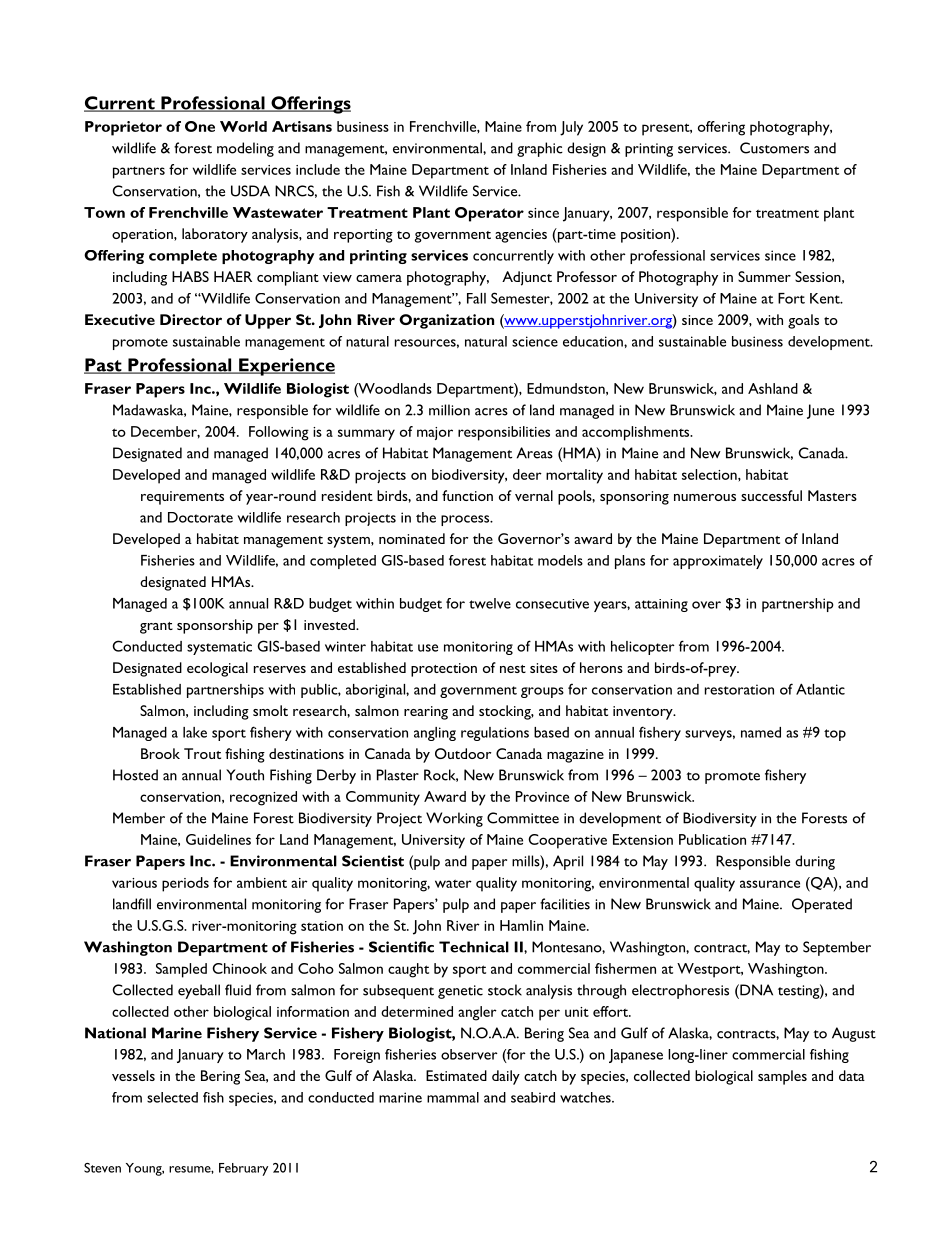 The height and width of the screenshot is (1233, 952). Describe the element at coordinates (453, 1097) in the screenshot. I see `mammal` at that location.
